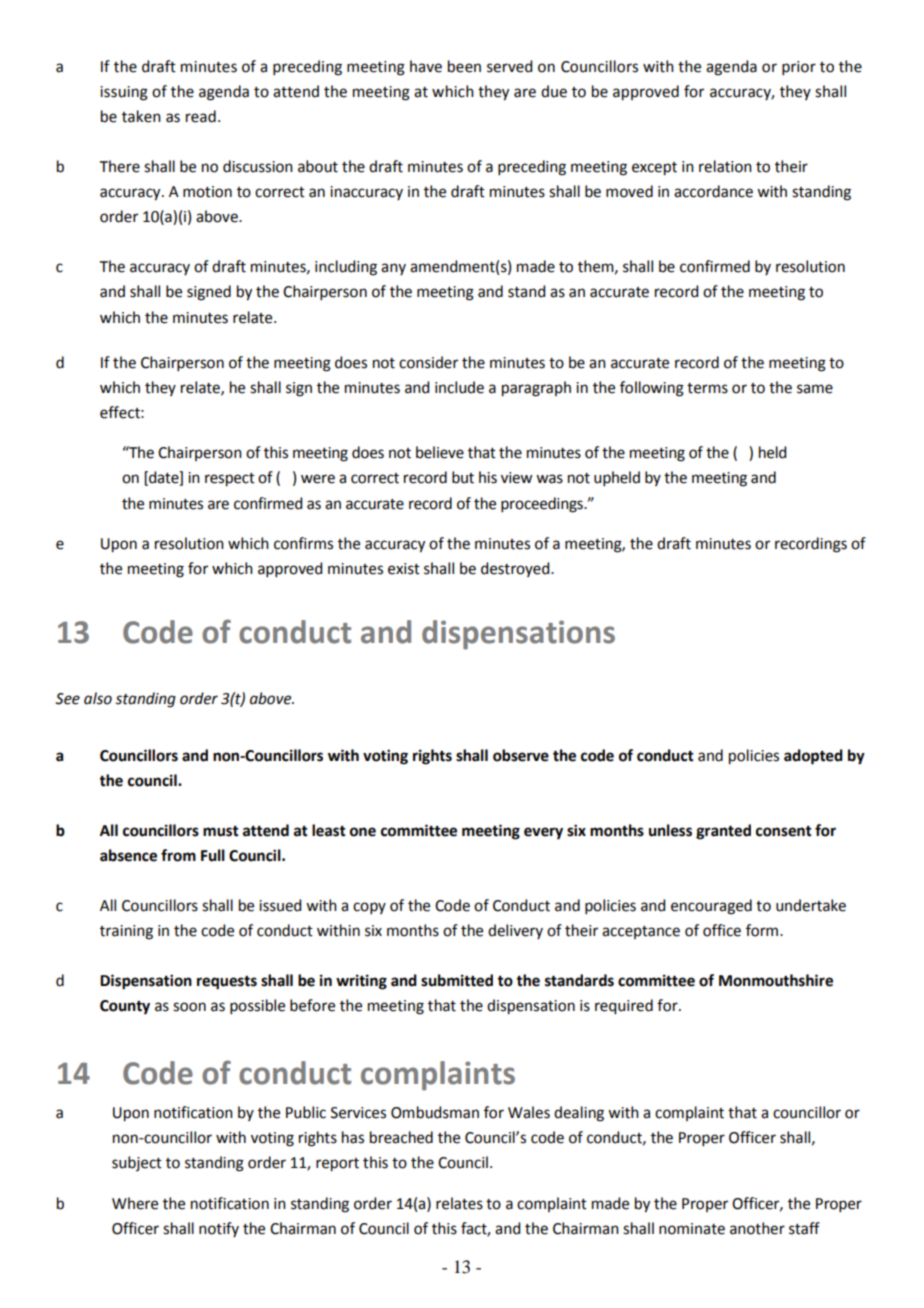 The image size is (924, 1308). What do you see at coordinates (135, 1203) in the screenshot?
I see `Where` at bounding box center [135, 1203].
